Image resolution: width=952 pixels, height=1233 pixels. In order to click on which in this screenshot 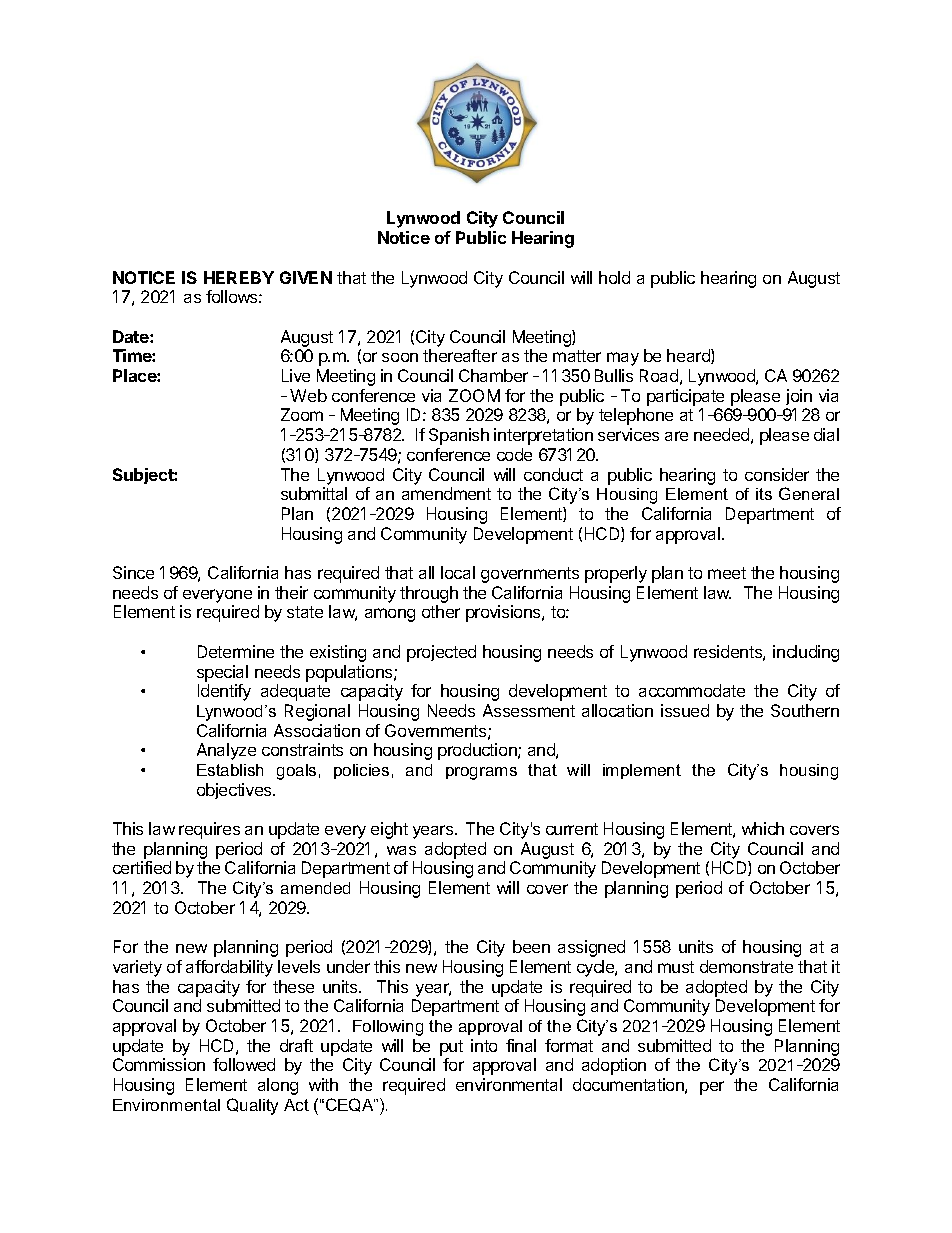, I will do `click(763, 828)`.
